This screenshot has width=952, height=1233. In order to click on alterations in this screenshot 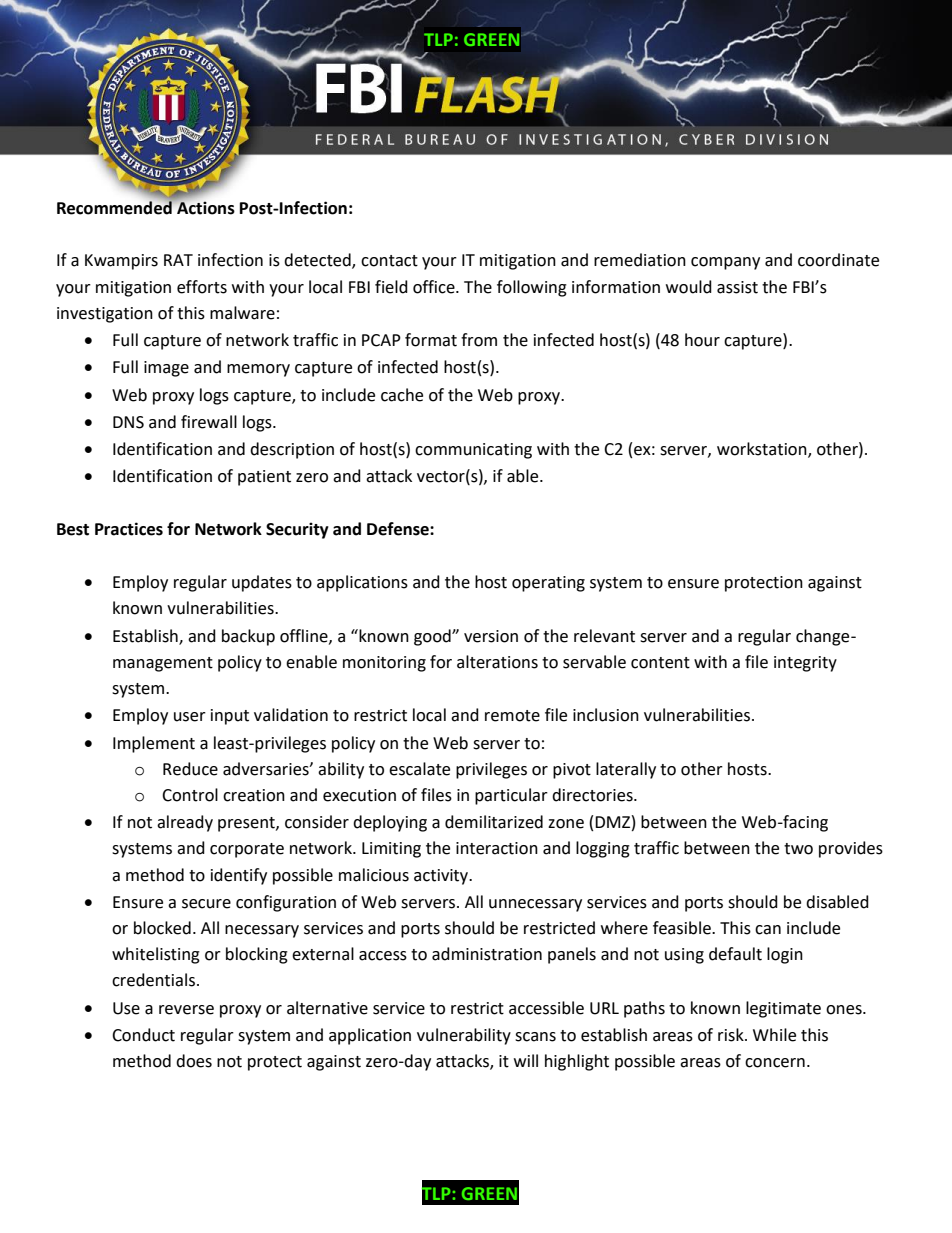, I will do `click(497, 662)`.
